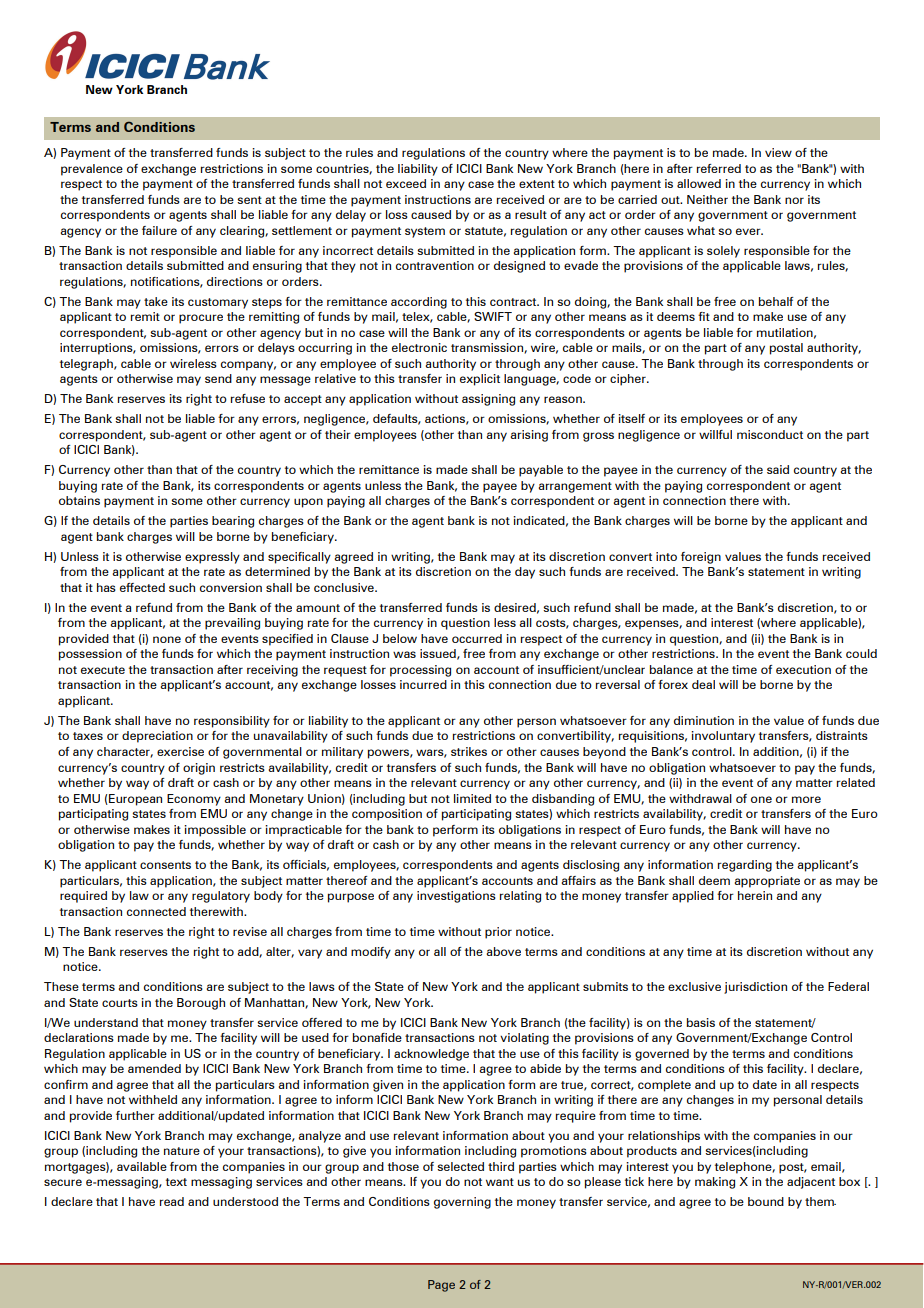 This screenshot has height=1308, width=924. I want to click on depreciation, so click(157, 737).
